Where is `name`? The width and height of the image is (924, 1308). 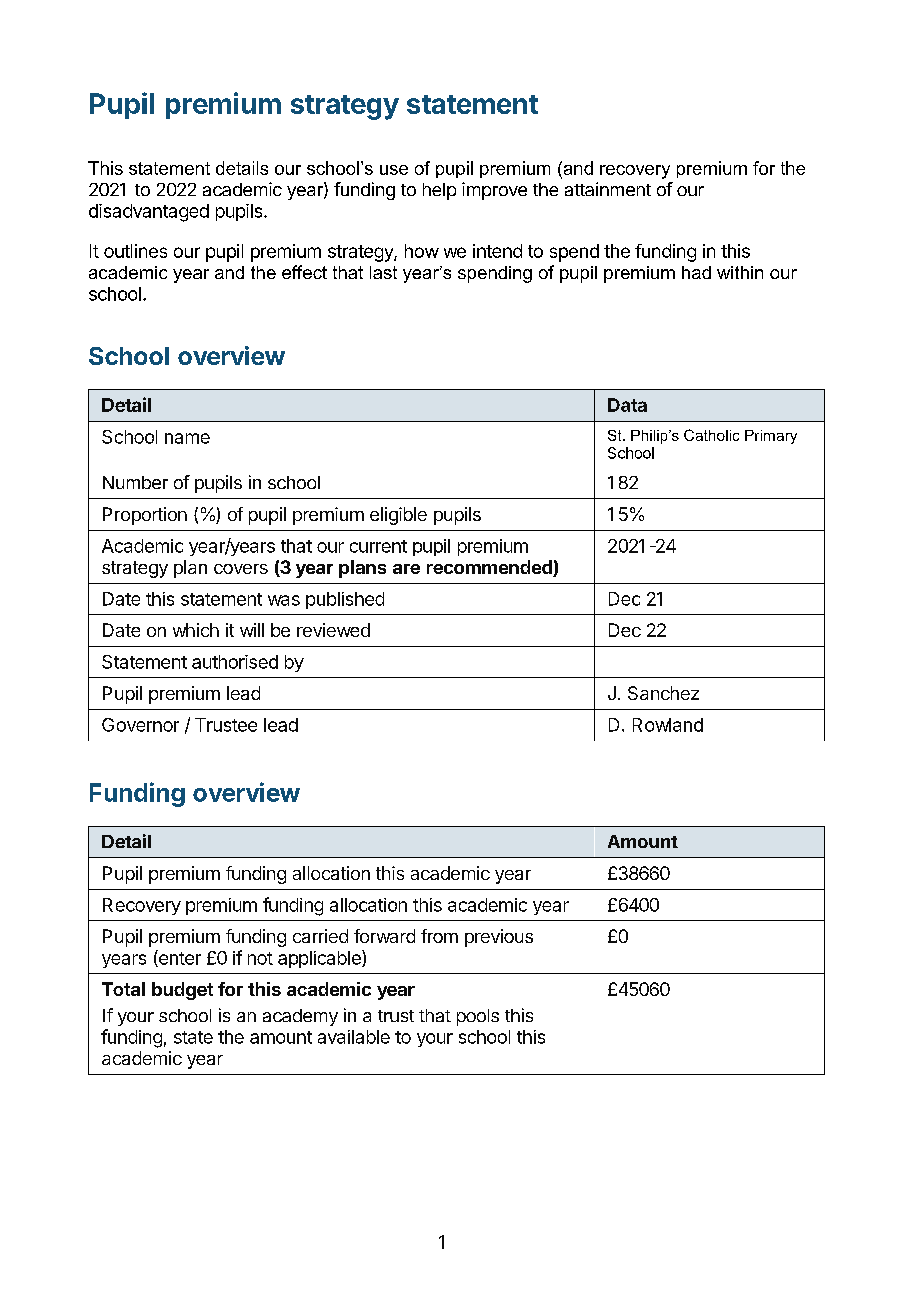
name is located at coordinates (187, 438).
